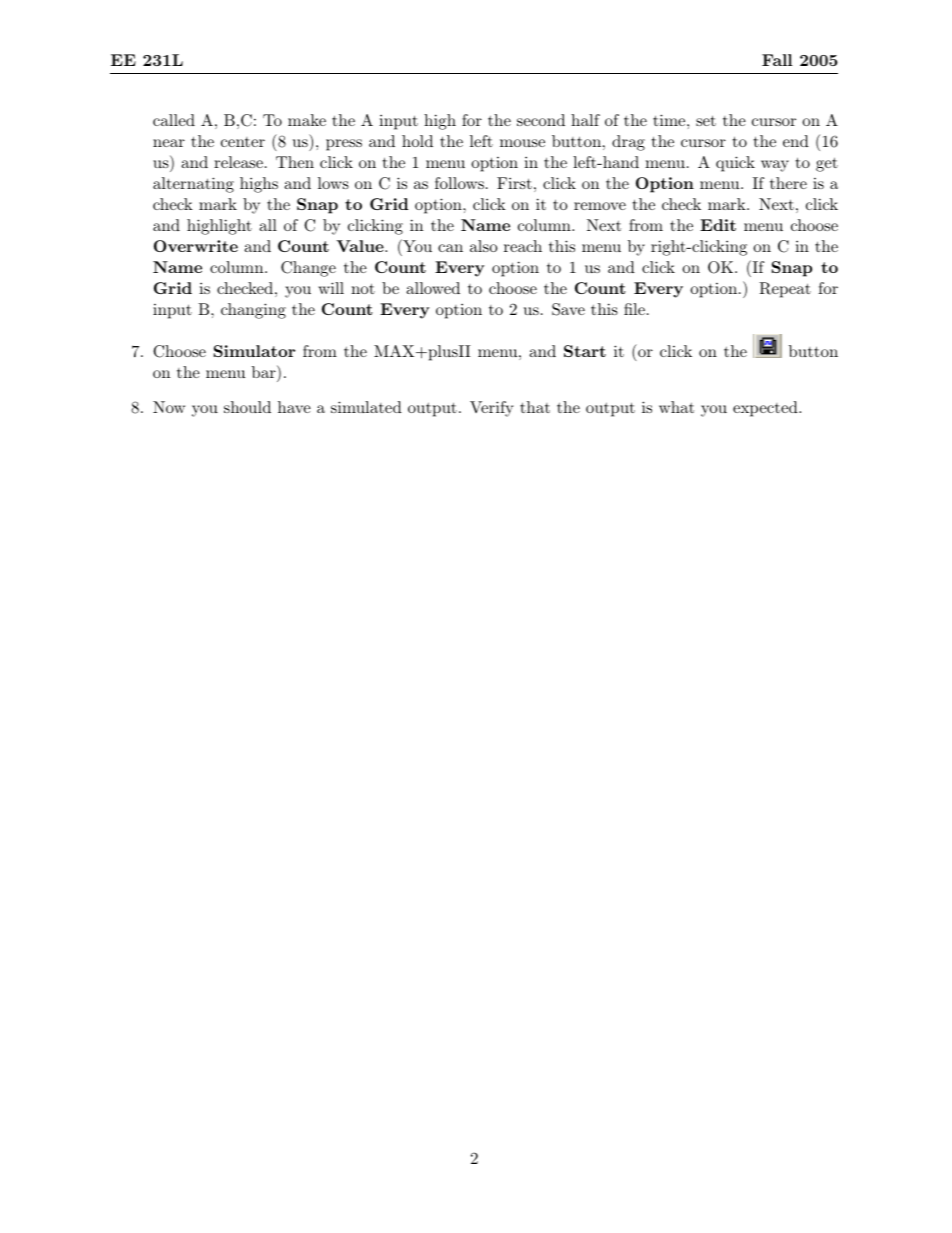  I want to click on alternating, so click(193, 185).
